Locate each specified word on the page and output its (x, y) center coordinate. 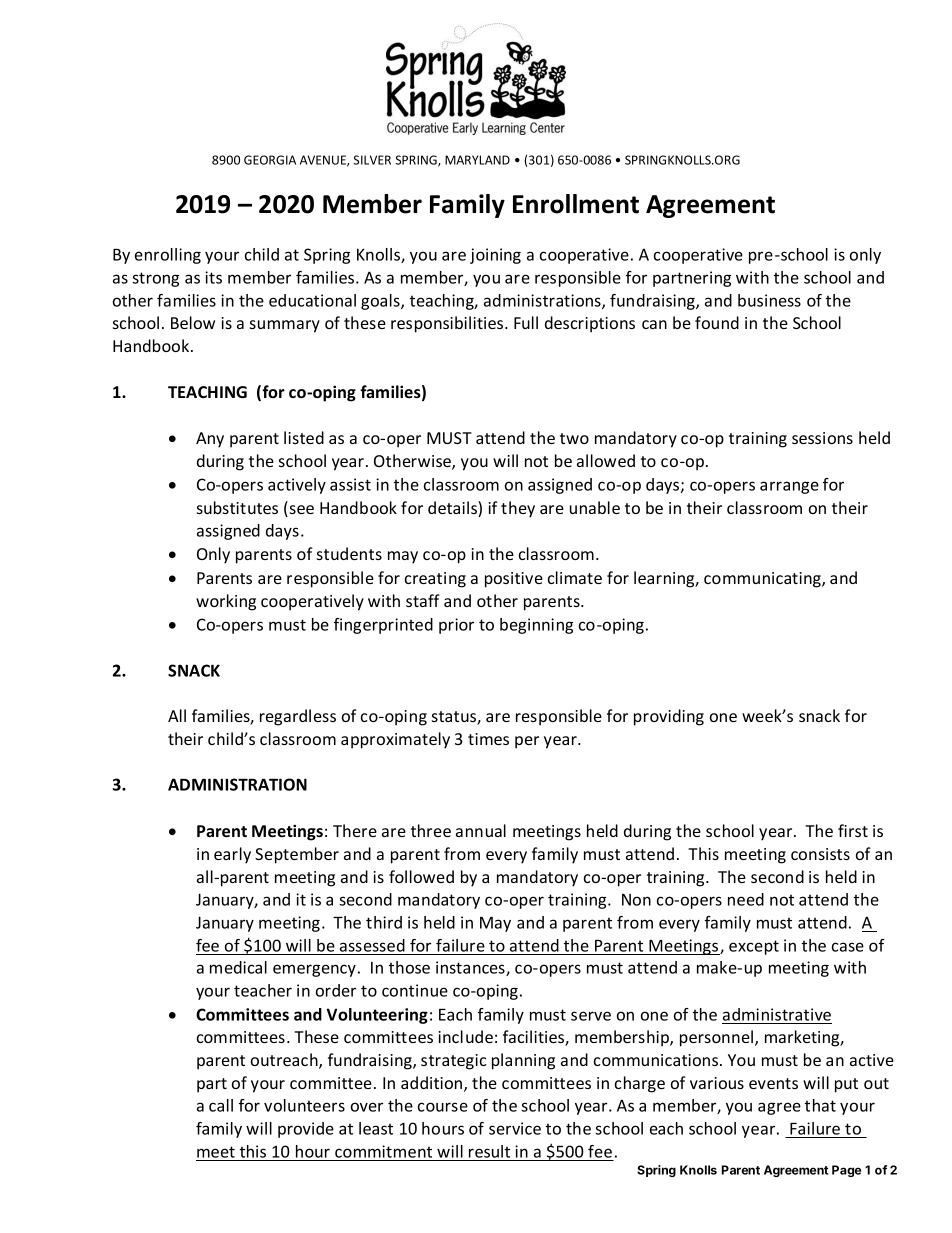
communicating (763, 580)
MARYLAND (477, 160)
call (221, 1105)
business (769, 300)
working (226, 602)
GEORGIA (270, 160)
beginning (536, 626)
